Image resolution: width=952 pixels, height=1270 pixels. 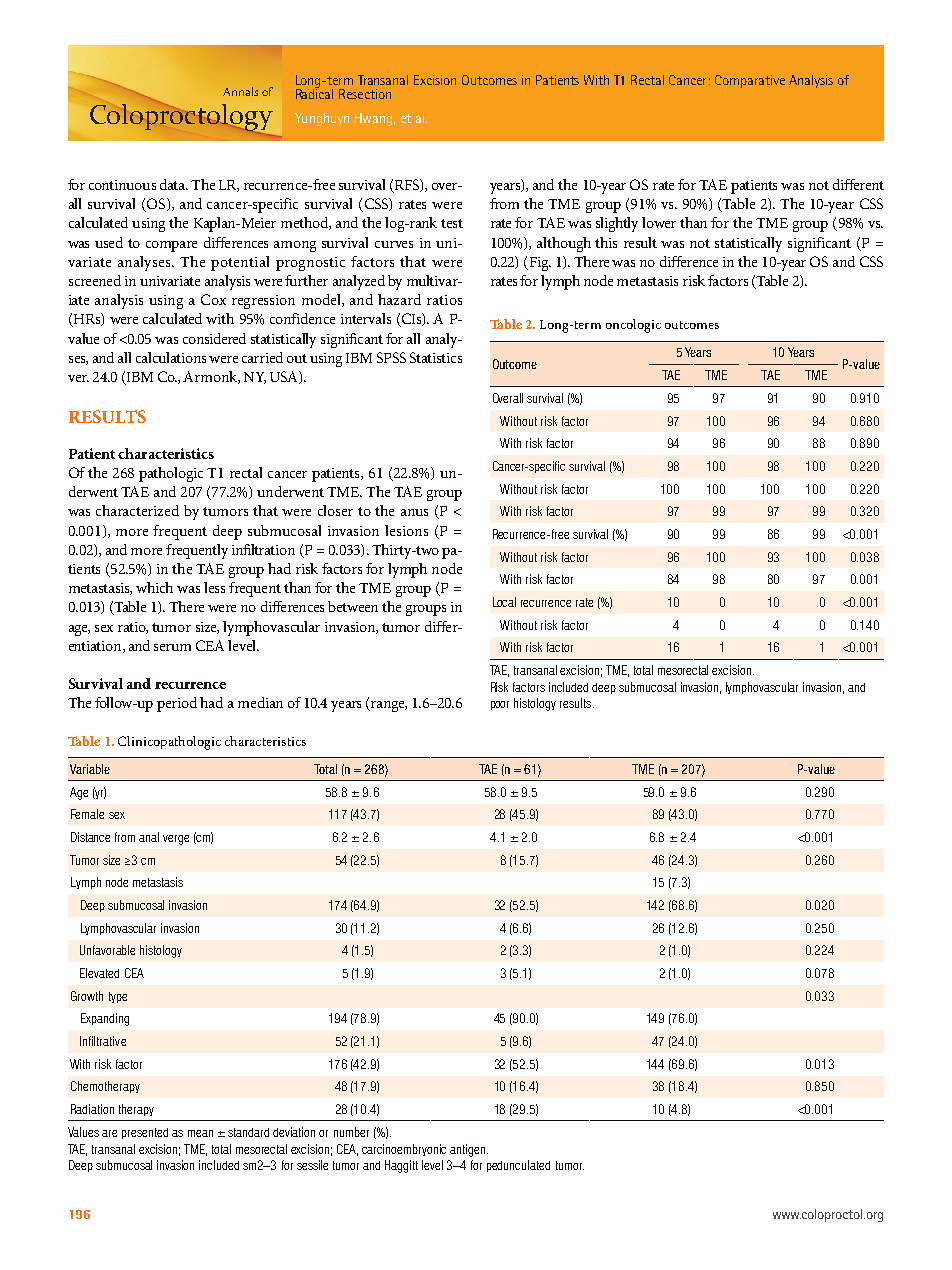 I want to click on between, so click(x=353, y=606).
